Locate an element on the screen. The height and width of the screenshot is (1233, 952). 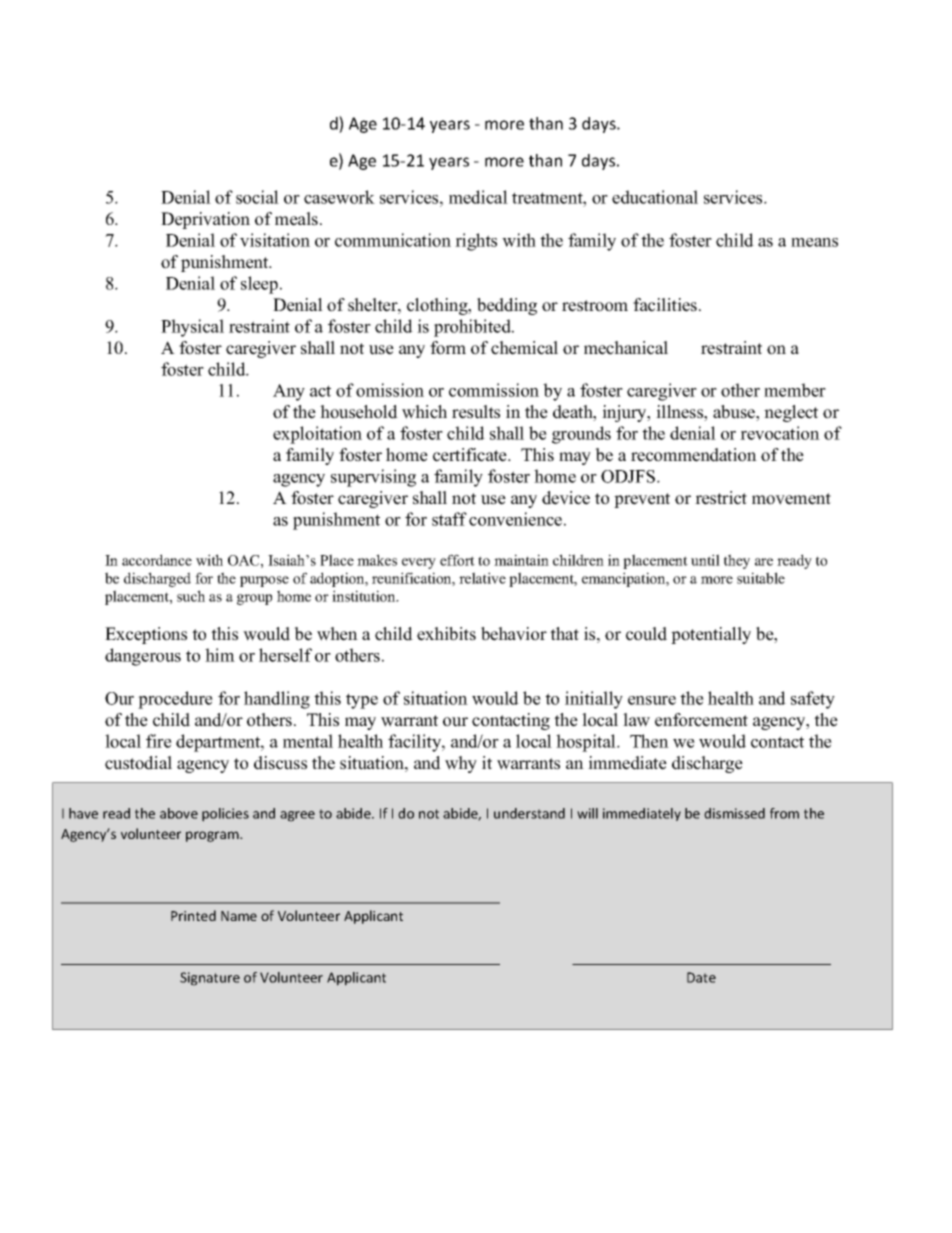
rights is located at coordinates (476, 242).
